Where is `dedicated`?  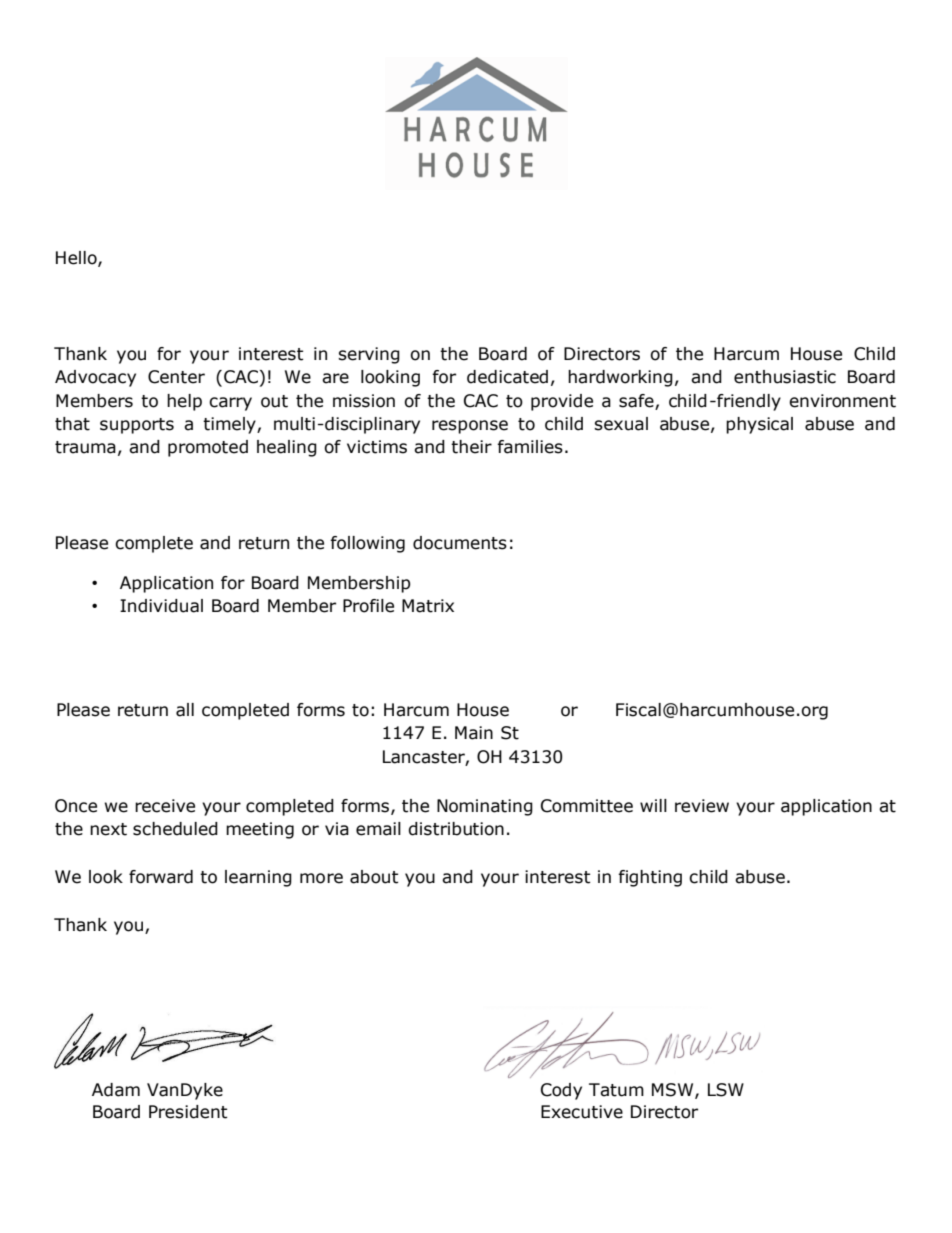
dedicated is located at coordinates (507, 377).
